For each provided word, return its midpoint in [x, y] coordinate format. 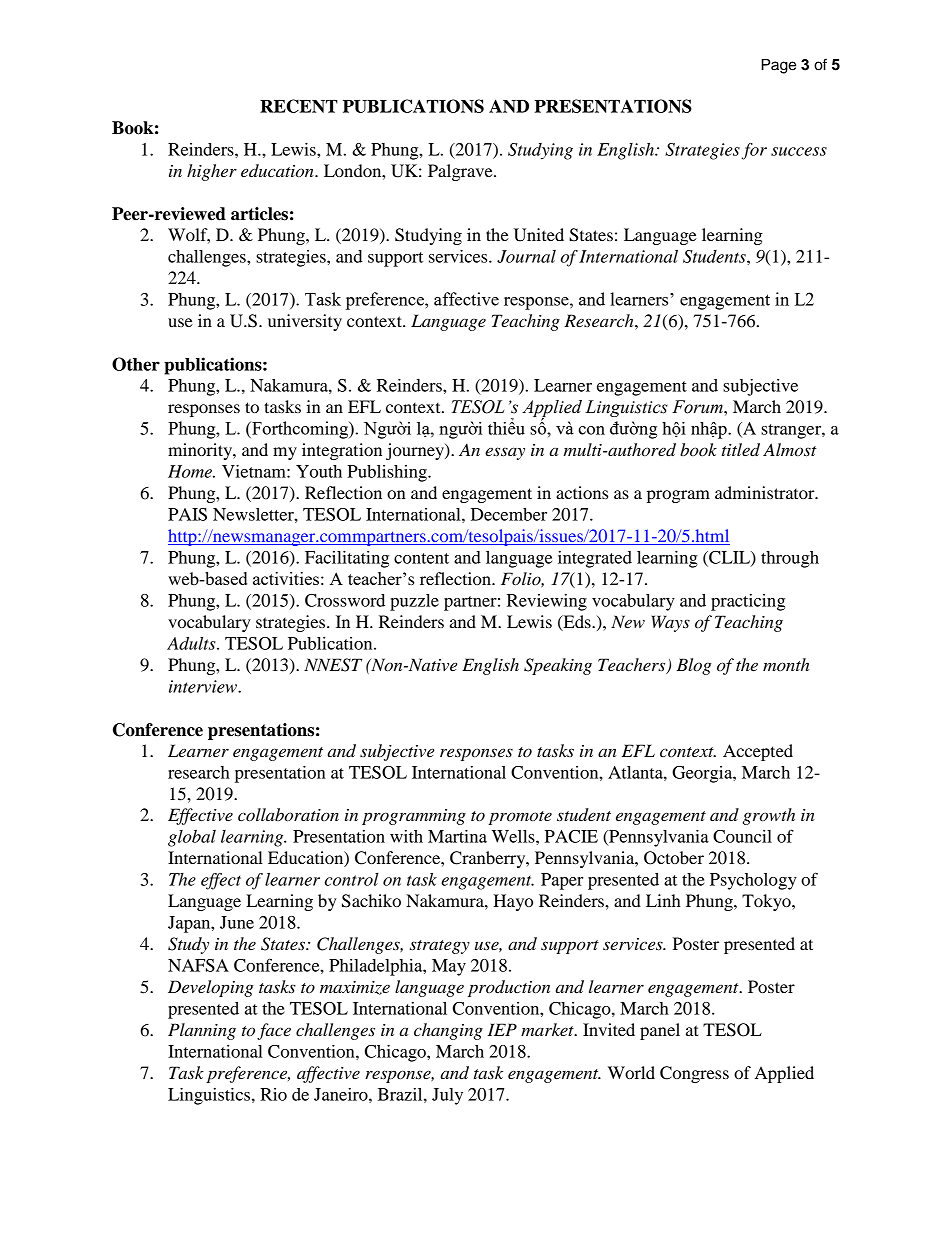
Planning [202, 1031]
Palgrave [461, 172]
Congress [694, 1074]
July [447, 1096]
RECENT [299, 106]
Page [778, 66]
